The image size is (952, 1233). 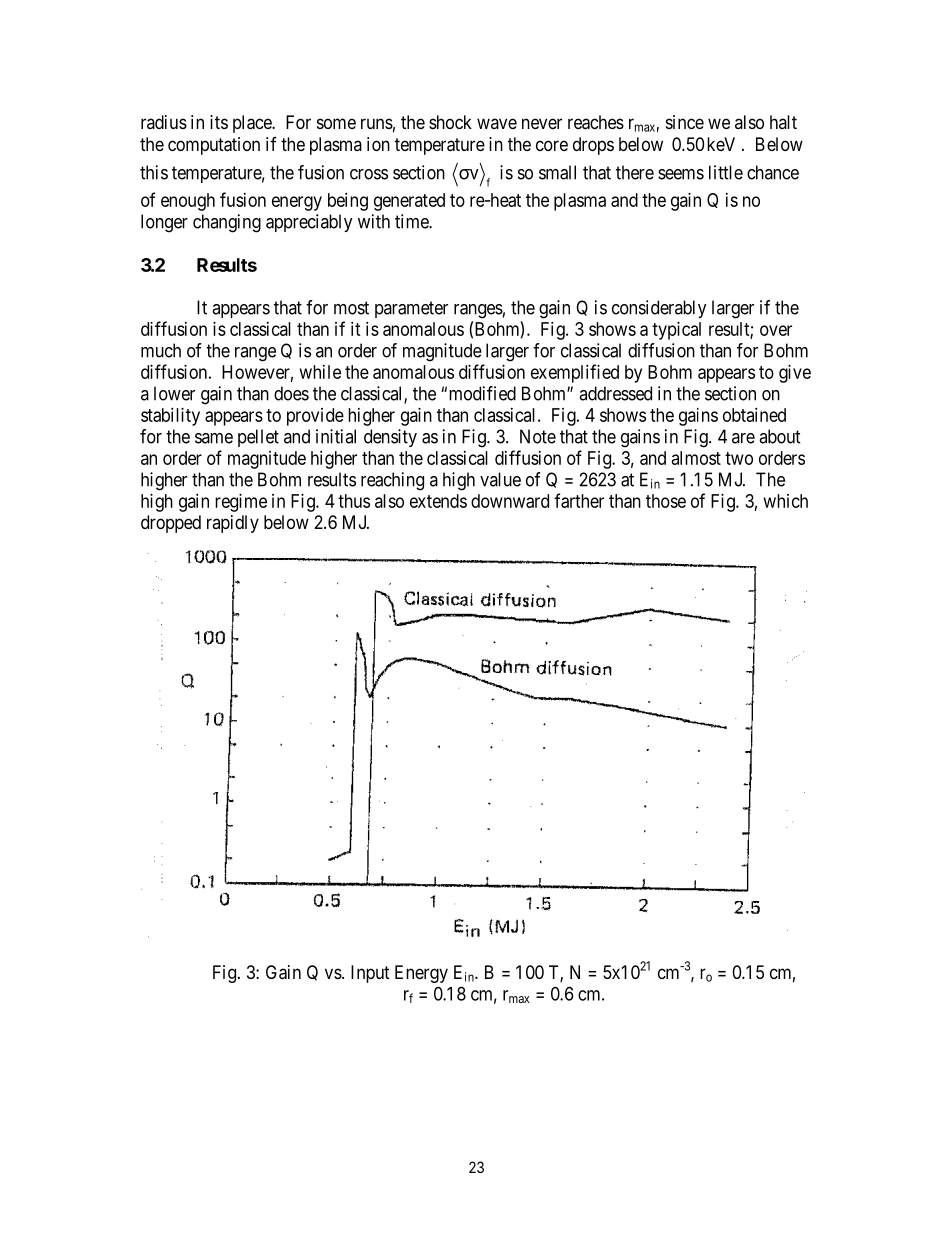 I want to click on downward, so click(x=510, y=501).
